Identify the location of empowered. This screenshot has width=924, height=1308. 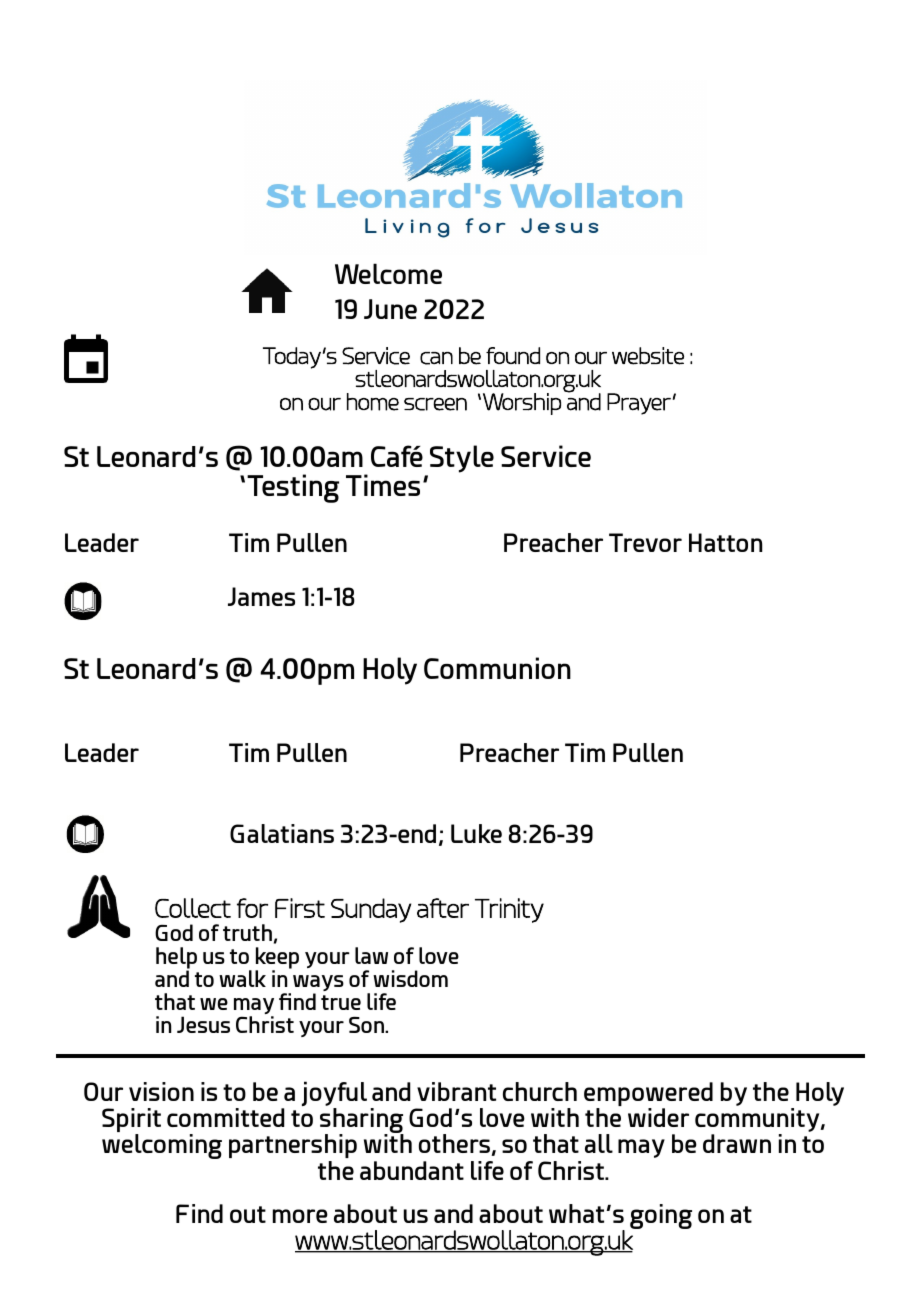
(648, 1095).
